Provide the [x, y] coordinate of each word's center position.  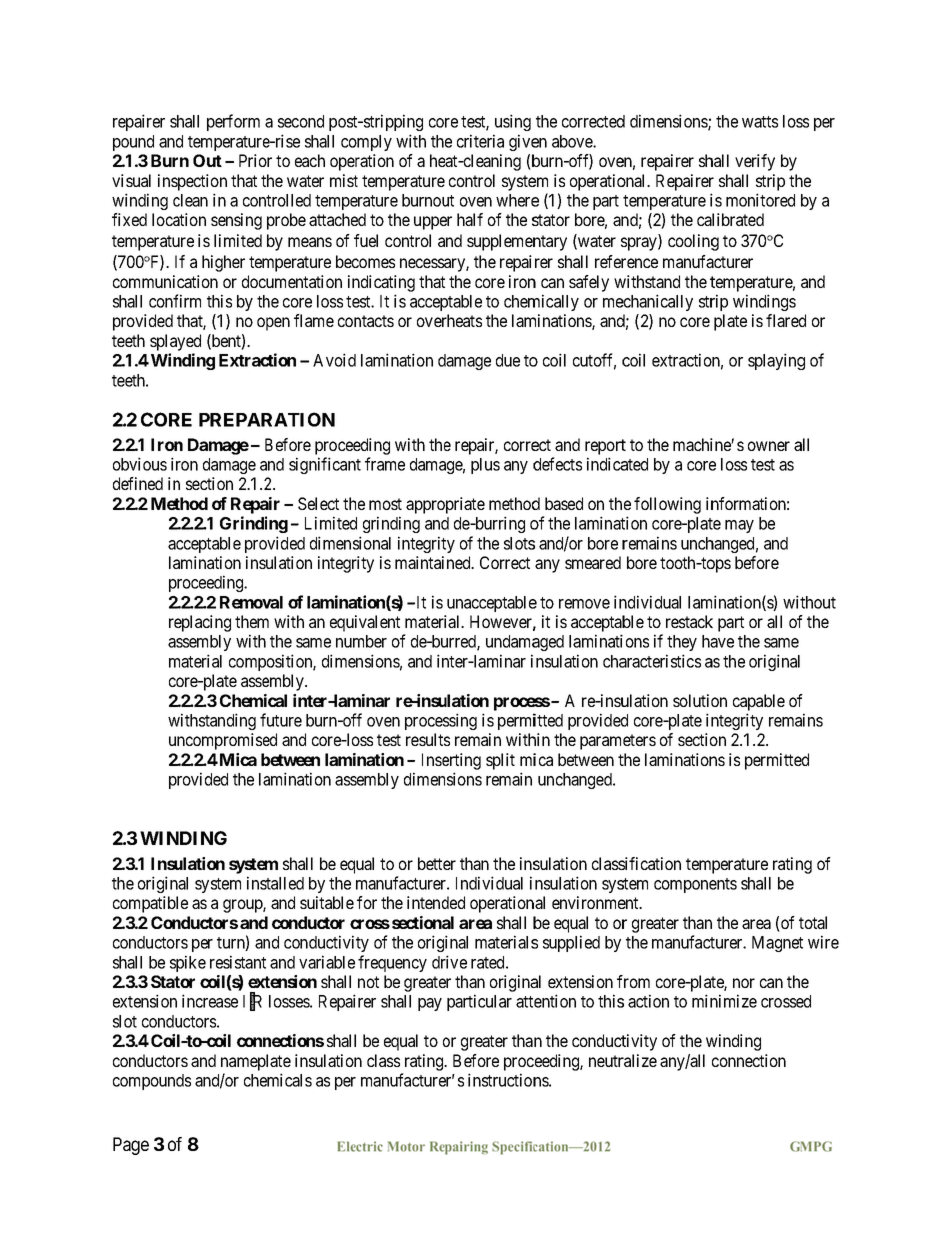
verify [755, 162]
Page [131, 1146]
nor [744, 983]
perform [233, 122]
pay [430, 1004]
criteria [480, 141]
